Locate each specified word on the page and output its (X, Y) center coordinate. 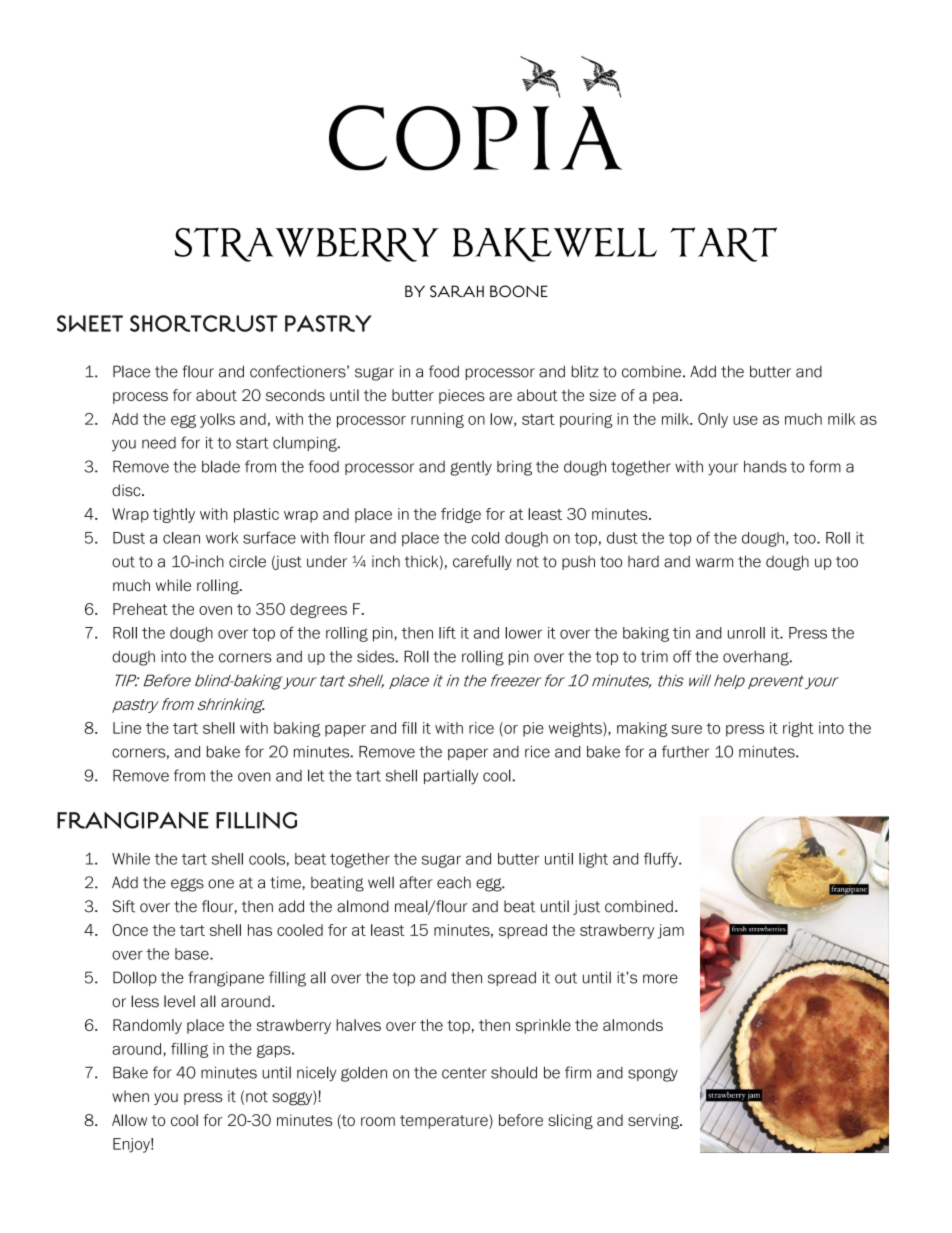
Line (127, 728)
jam (671, 931)
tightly (174, 515)
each (454, 882)
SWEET (90, 323)
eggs (187, 885)
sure (686, 729)
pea (665, 398)
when (130, 1096)
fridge (461, 515)
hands (765, 467)
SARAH (457, 291)
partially (451, 777)
